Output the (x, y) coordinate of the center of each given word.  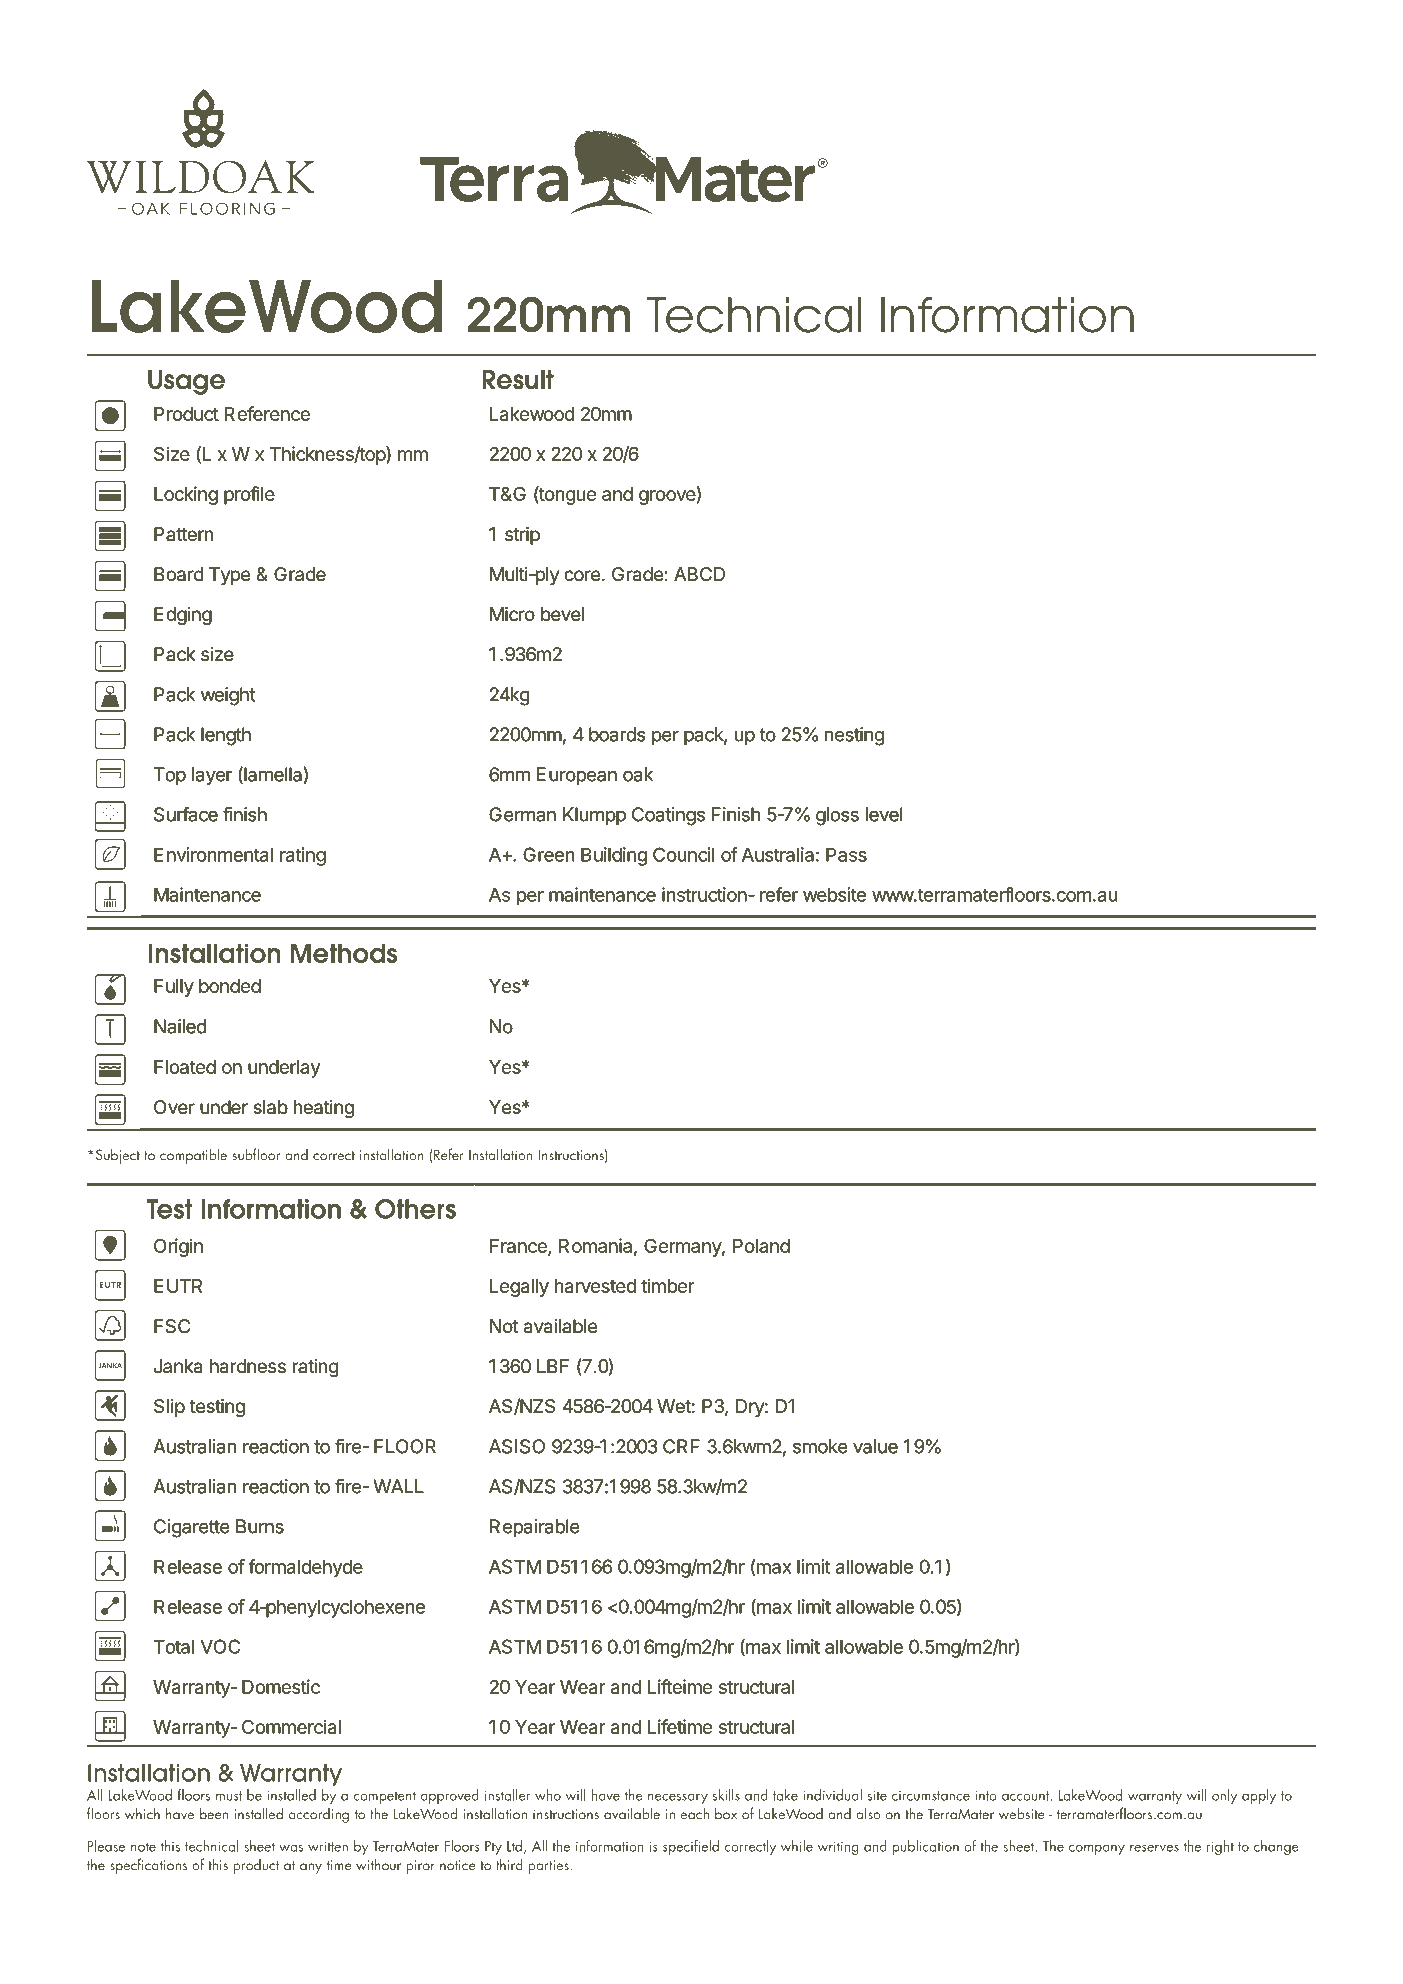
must (229, 1796)
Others (415, 1209)
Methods (344, 953)
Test (169, 1209)
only (1224, 1796)
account (1027, 1796)
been (214, 1813)
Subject (116, 1156)
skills (726, 1795)
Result (518, 380)
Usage (186, 382)
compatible (193, 1156)
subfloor (256, 1154)
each (695, 1813)
